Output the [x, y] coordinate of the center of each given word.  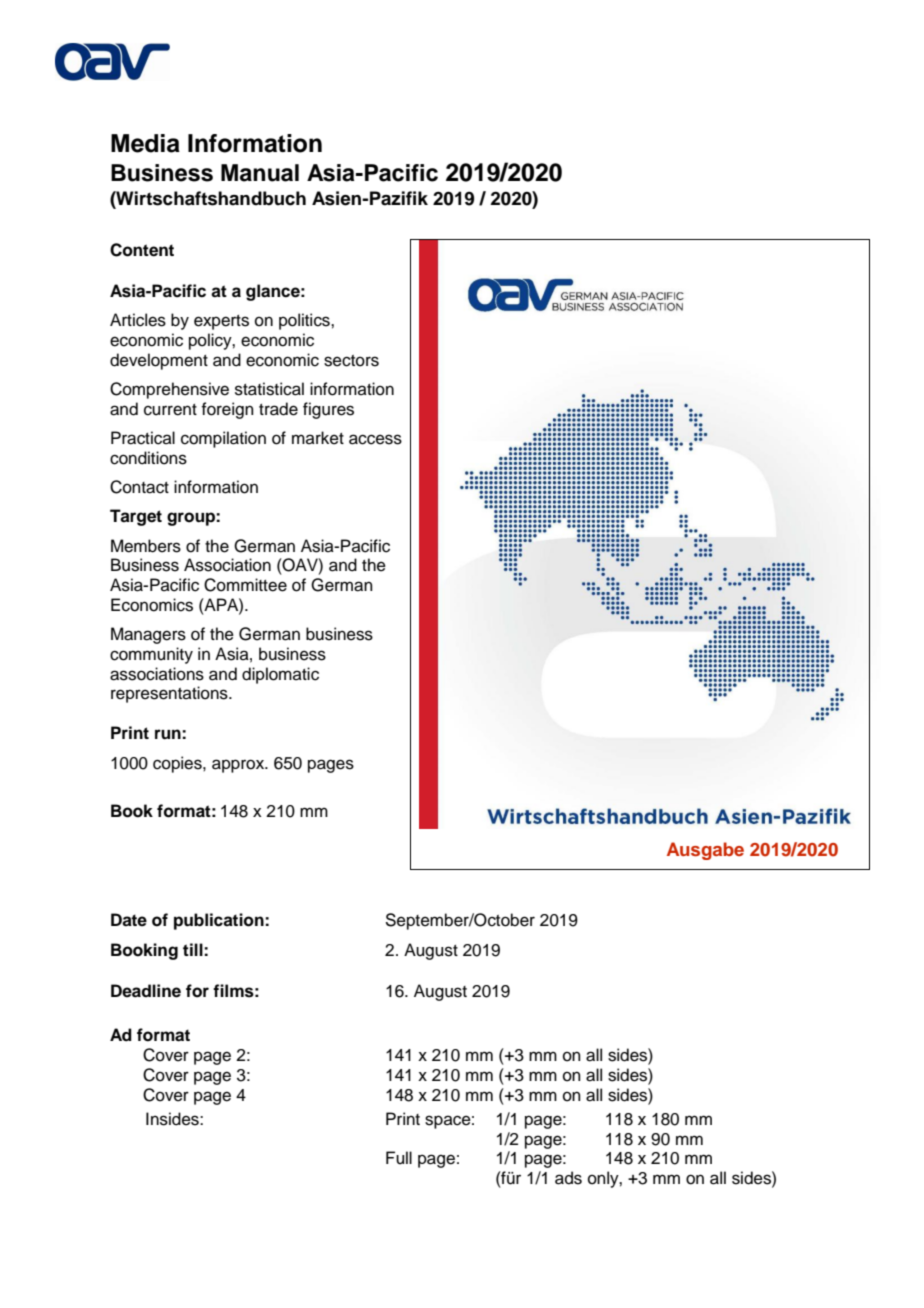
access [375, 439]
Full [399, 1158]
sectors [351, 361]
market [318, 438]
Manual [260, 173]
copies [178, 764]
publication [220, 921]
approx [239, 766]
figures [328, 410]
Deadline [146, 991]
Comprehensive [169, 390]
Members [146, 546]
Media [145, 143]
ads [568, 1178]
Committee [245, 585]
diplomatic [280, 675]
